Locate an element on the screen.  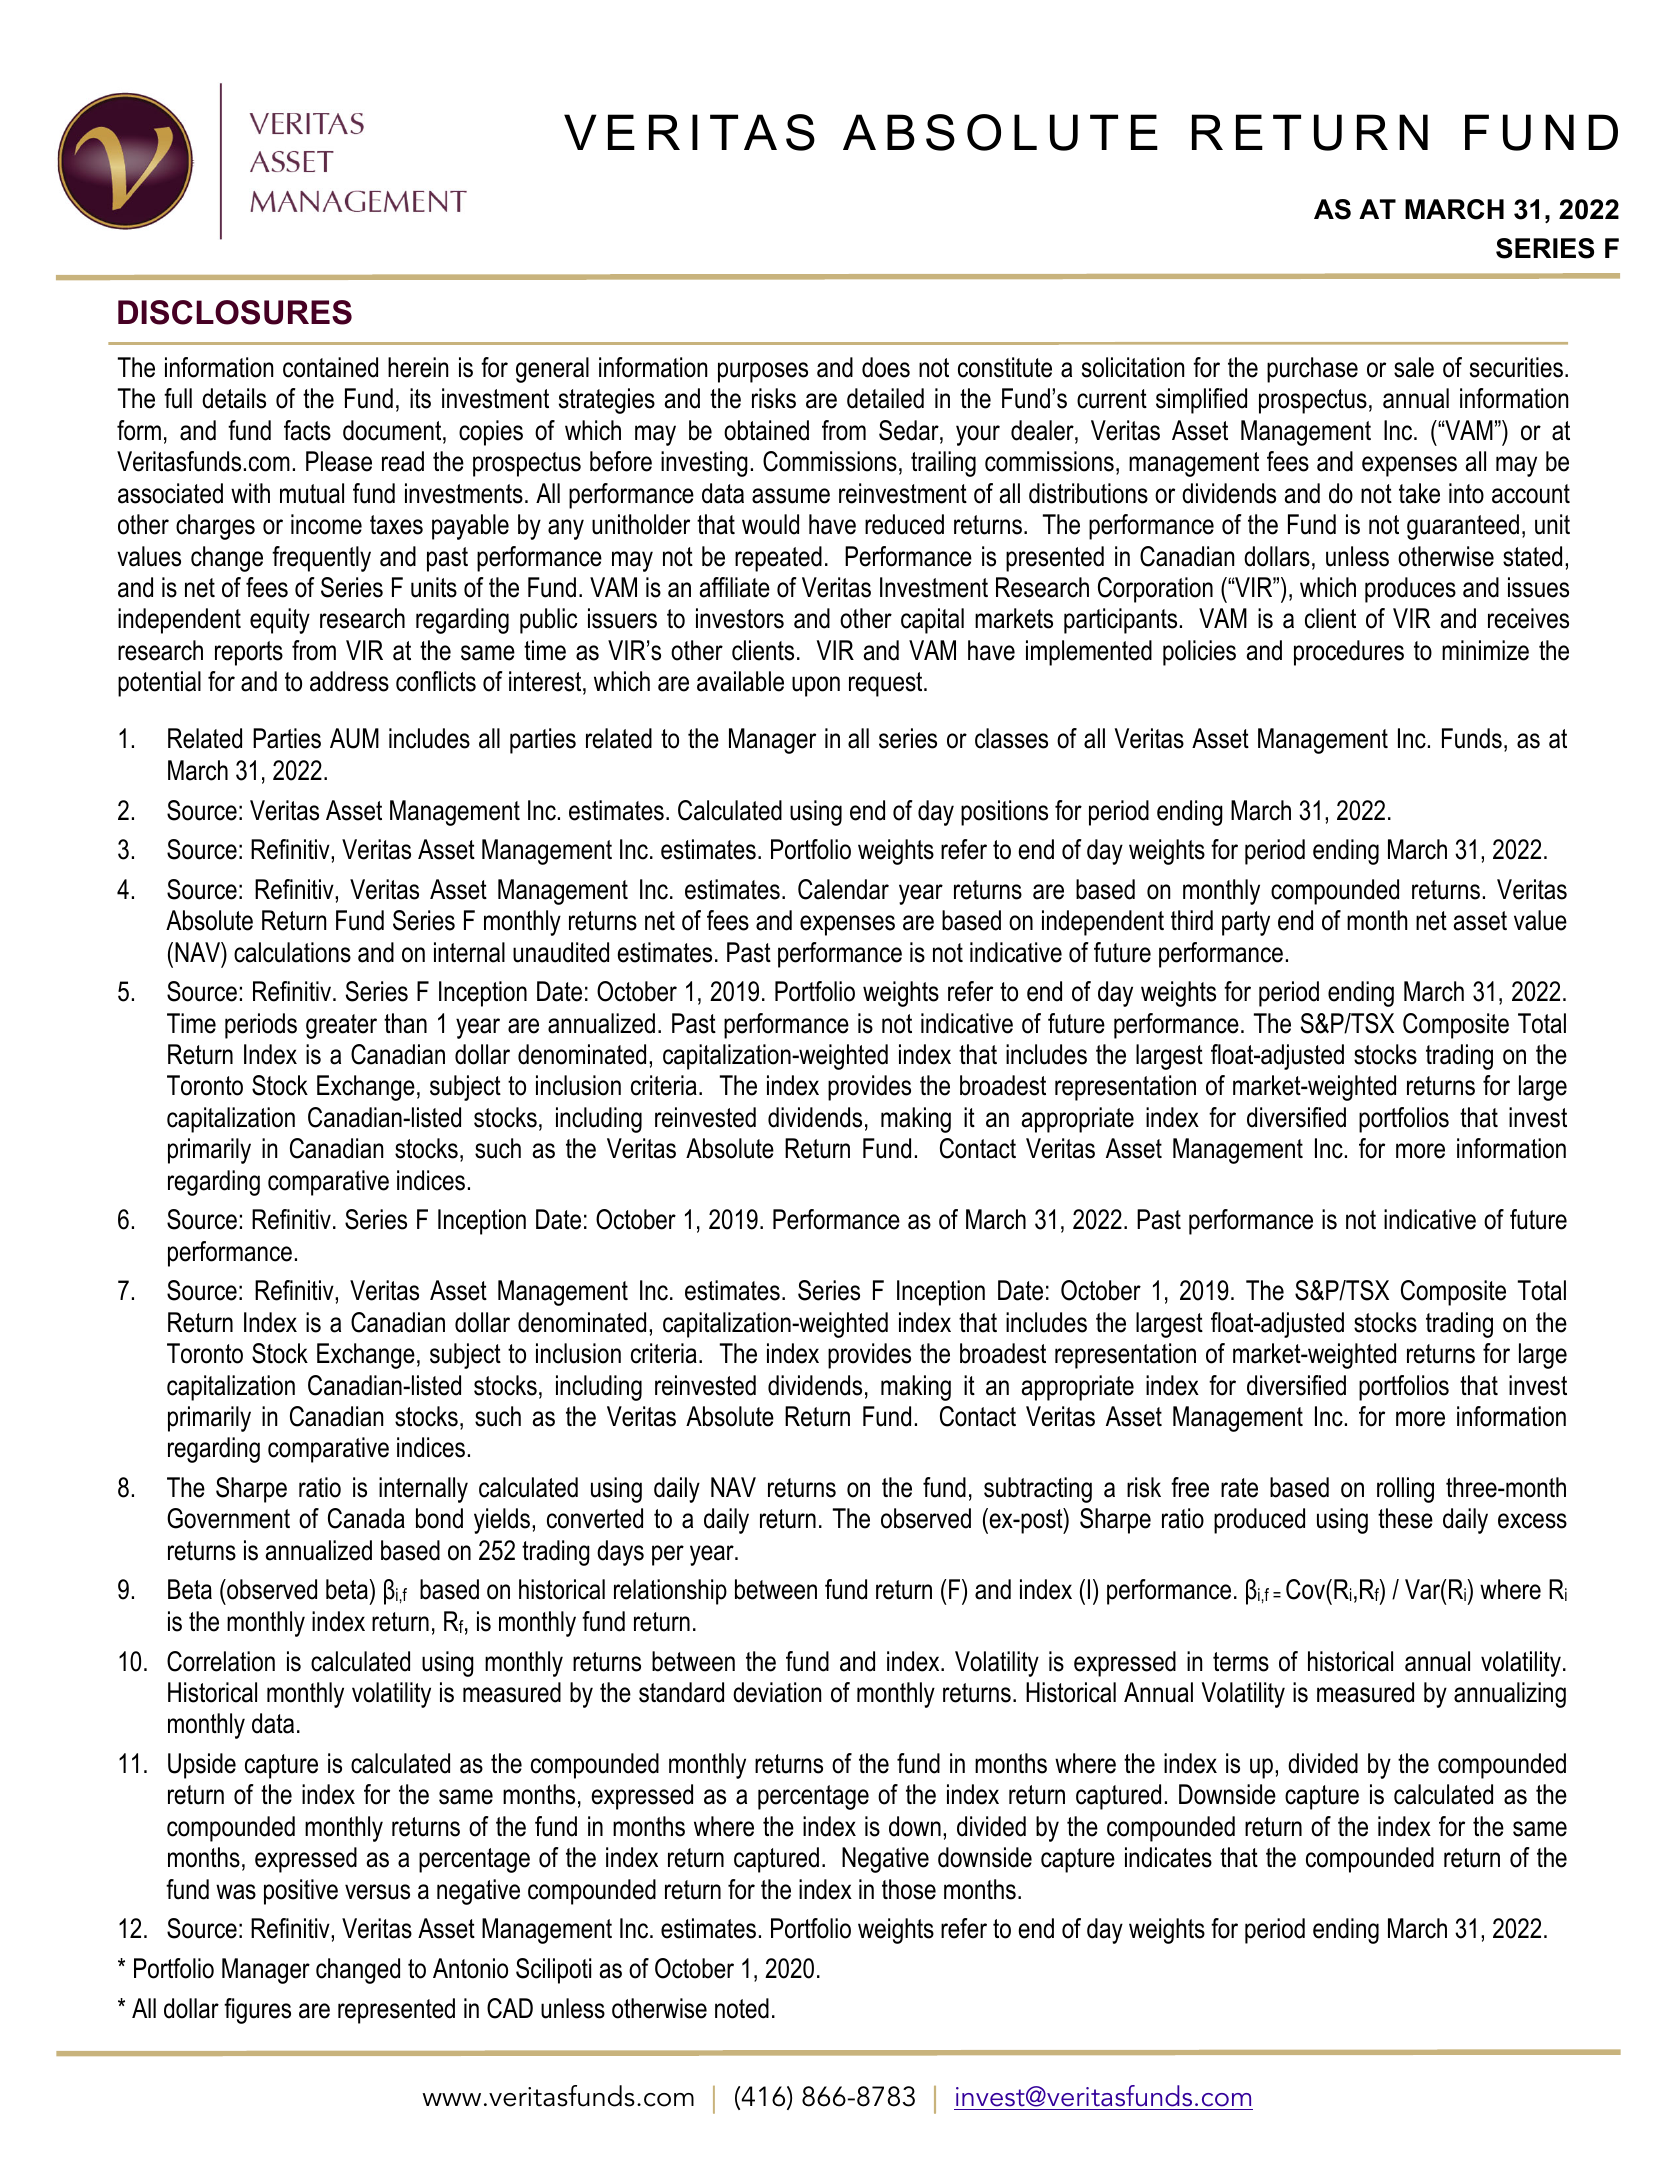
sale is located at coordinates (1414, 367).
